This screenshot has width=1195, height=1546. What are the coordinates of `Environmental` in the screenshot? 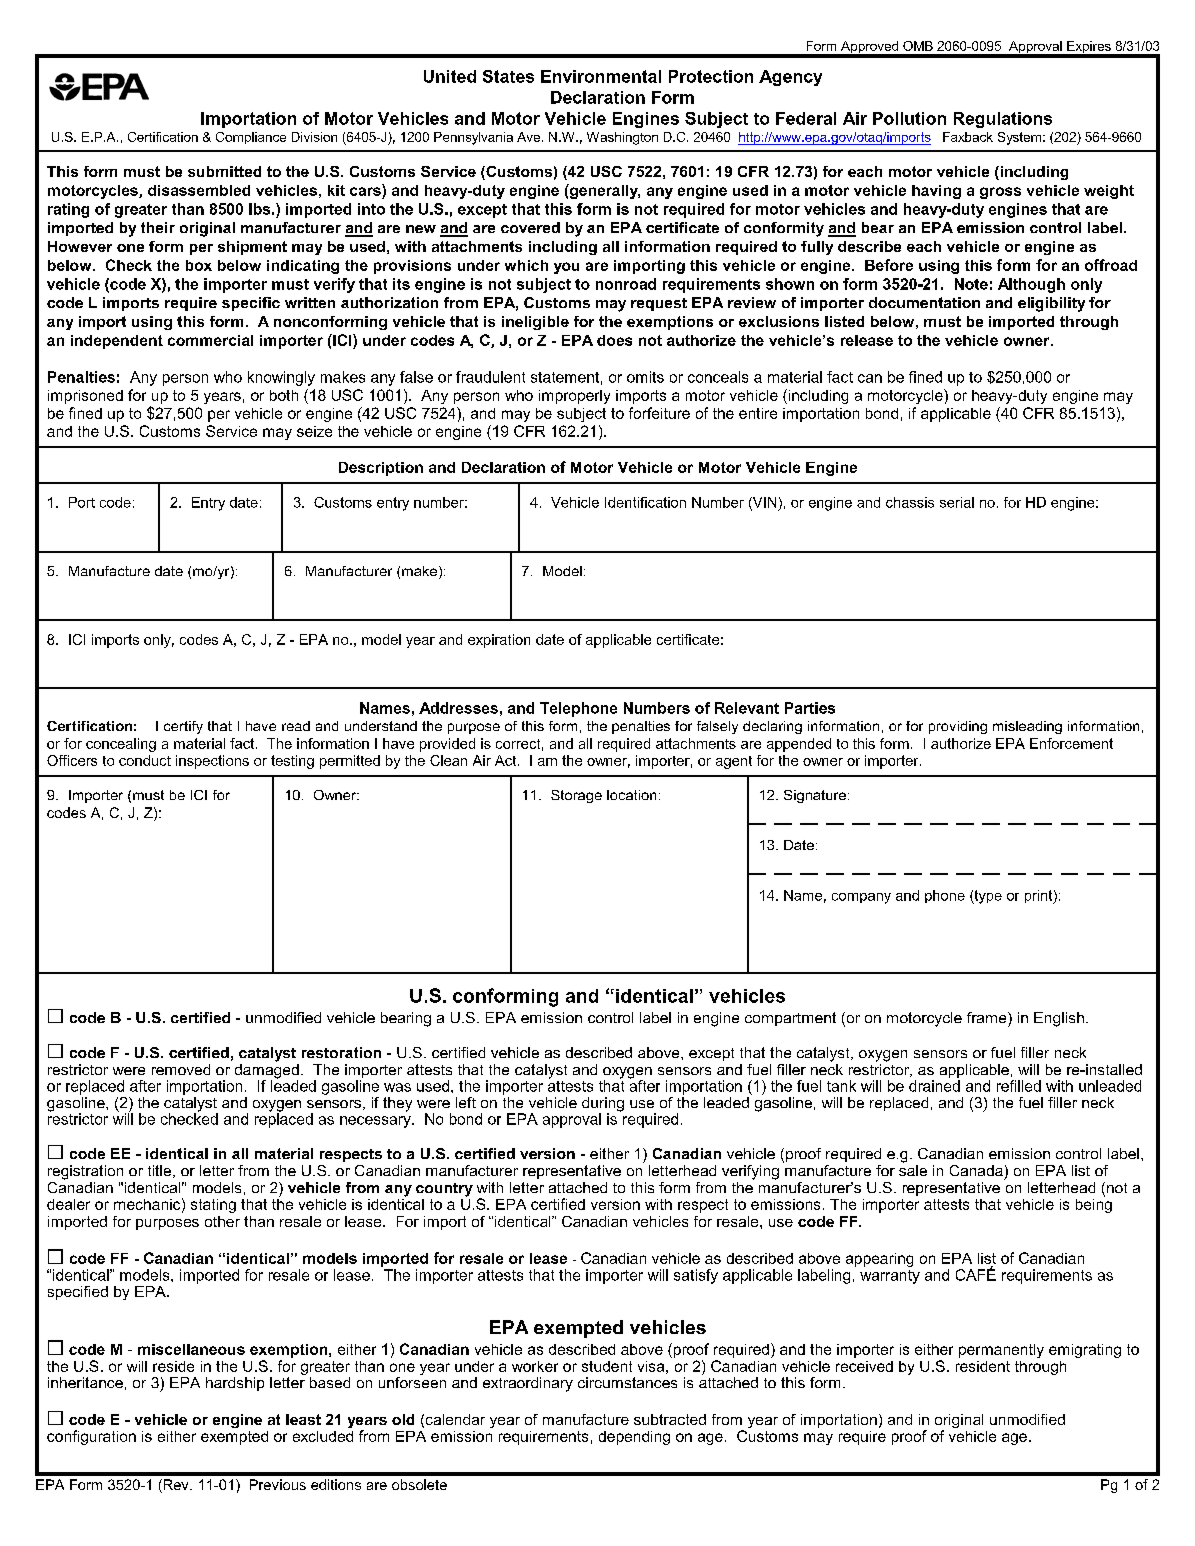 It's located at (601, 76).
